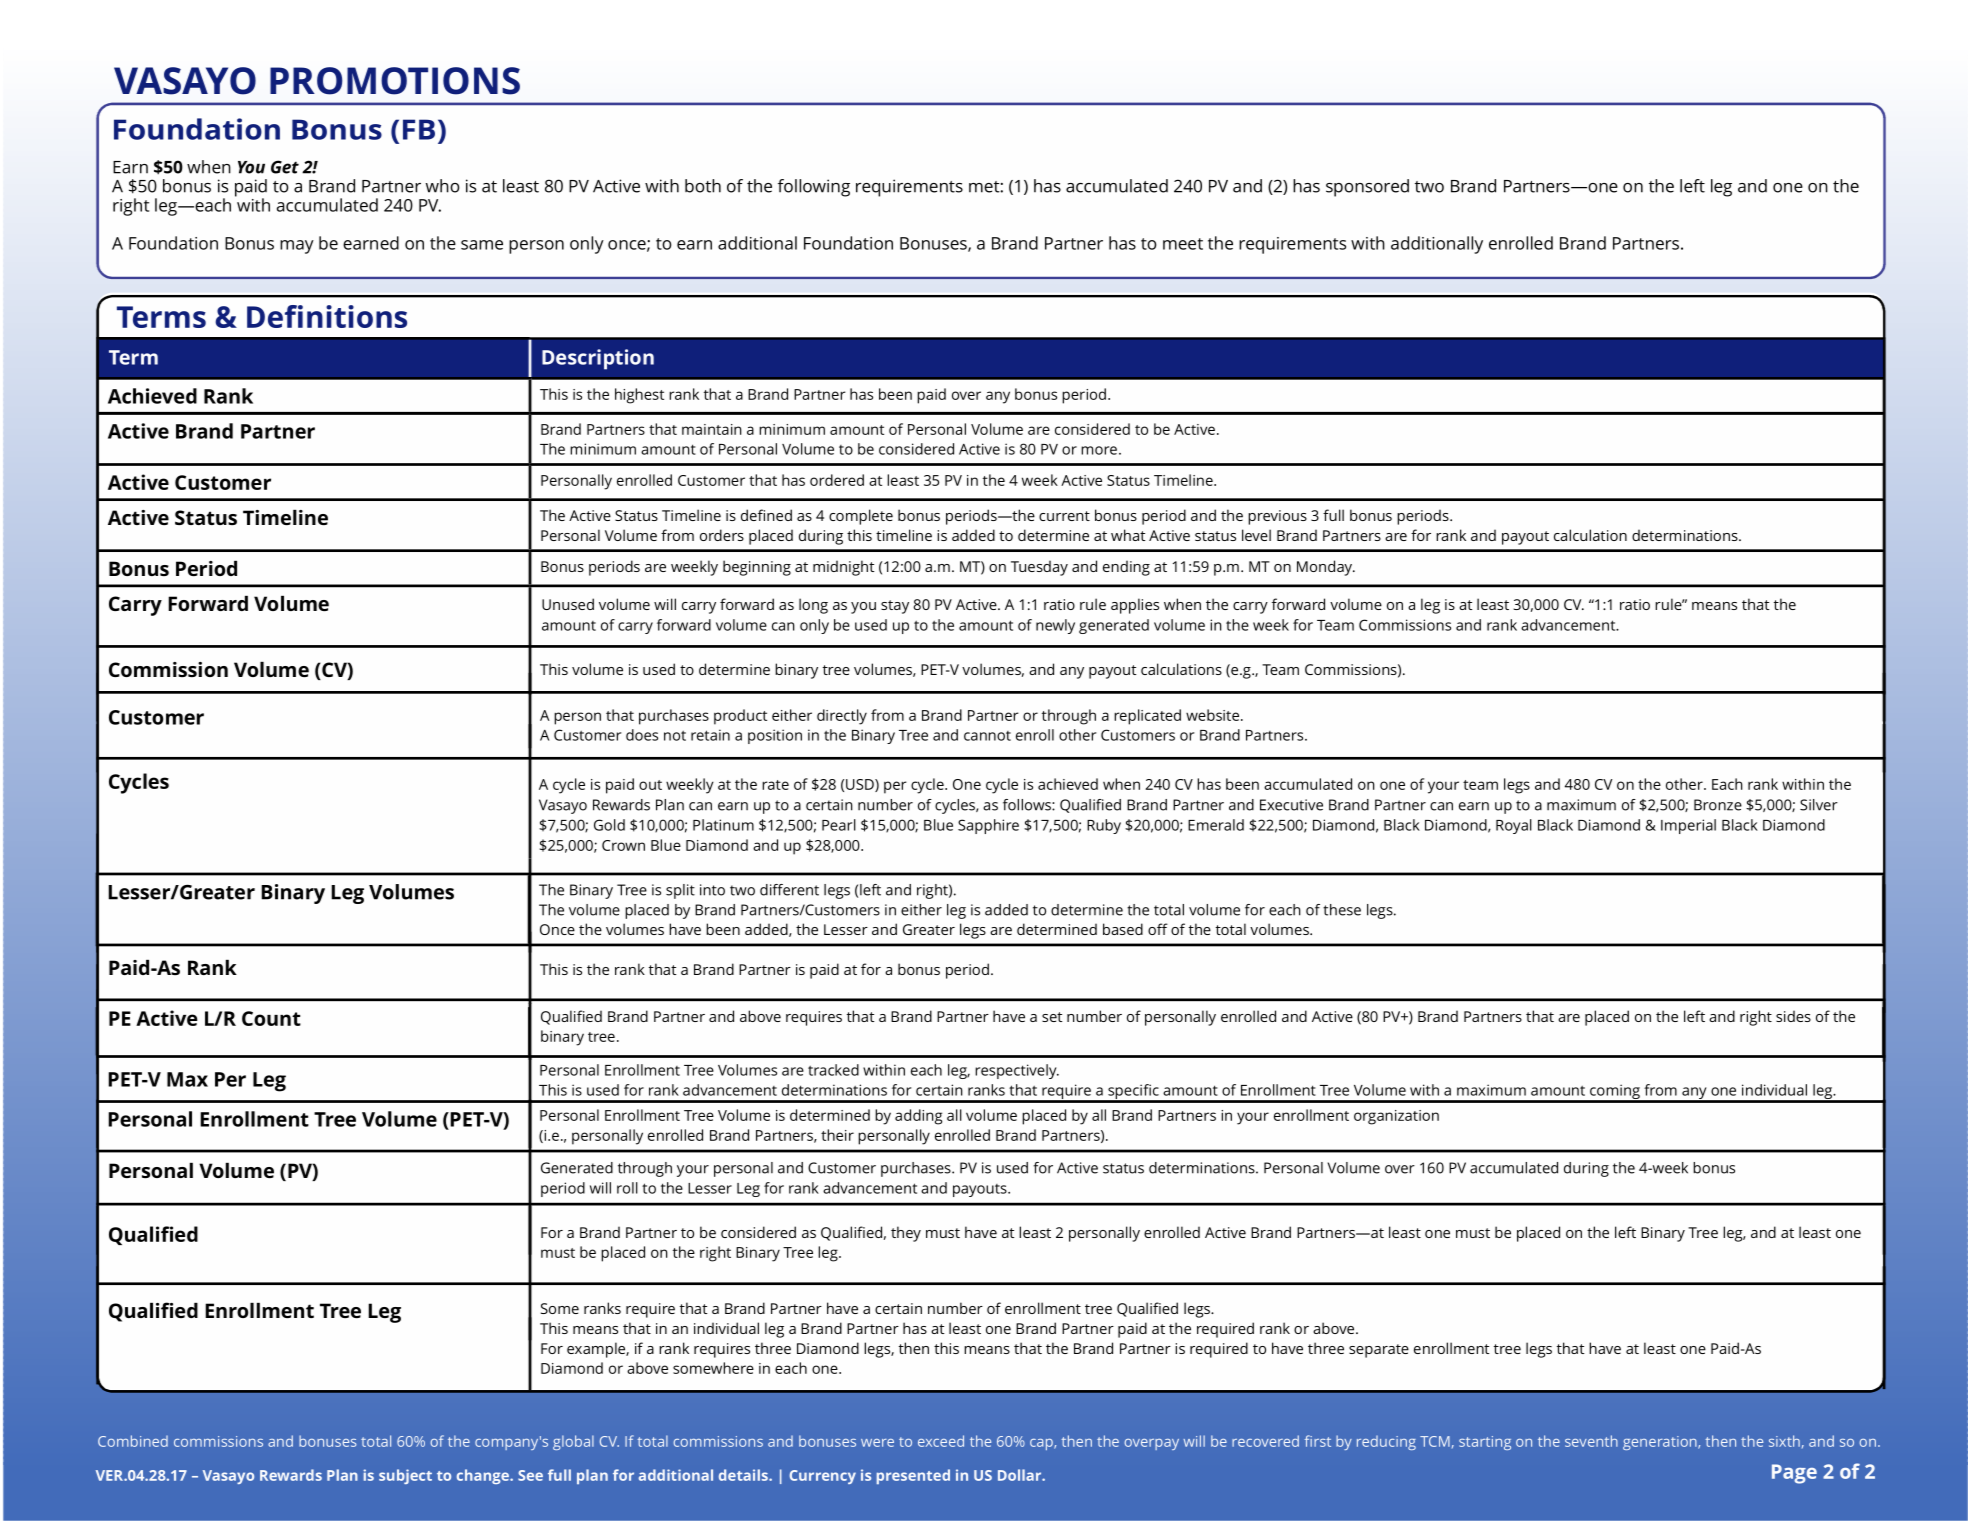 The image size is (1968, 1521). I want to click on Bronze, so click(1718, 805).
